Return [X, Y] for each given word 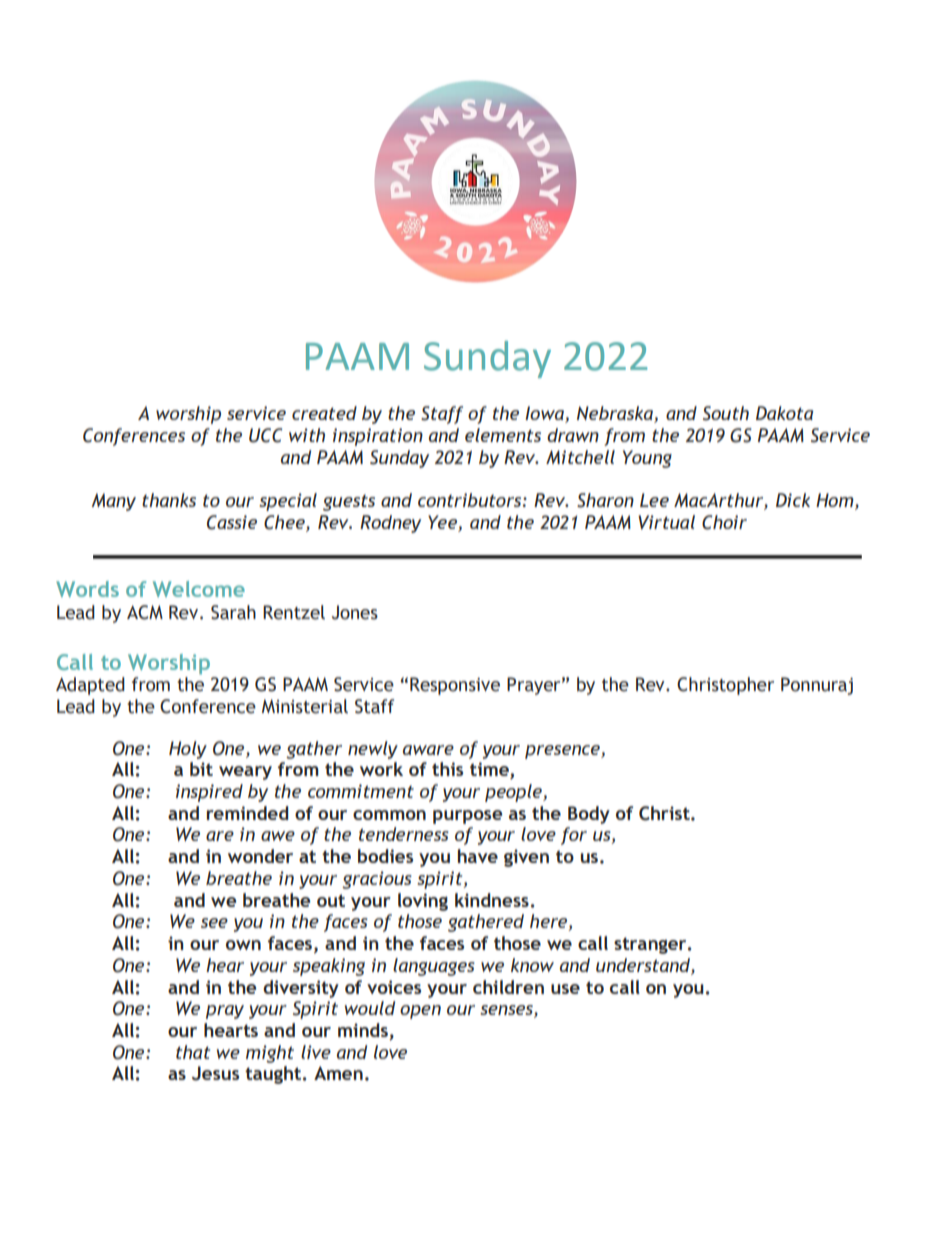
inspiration [378, 437]
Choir [724, 522]
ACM [145, 612]
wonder [260, 856]
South [726, 413]
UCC [265, 435]
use [565, 989]
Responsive [455, 686]
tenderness [404, 834]
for [574, 836]
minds [363, 1030]
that [193, 1052]
